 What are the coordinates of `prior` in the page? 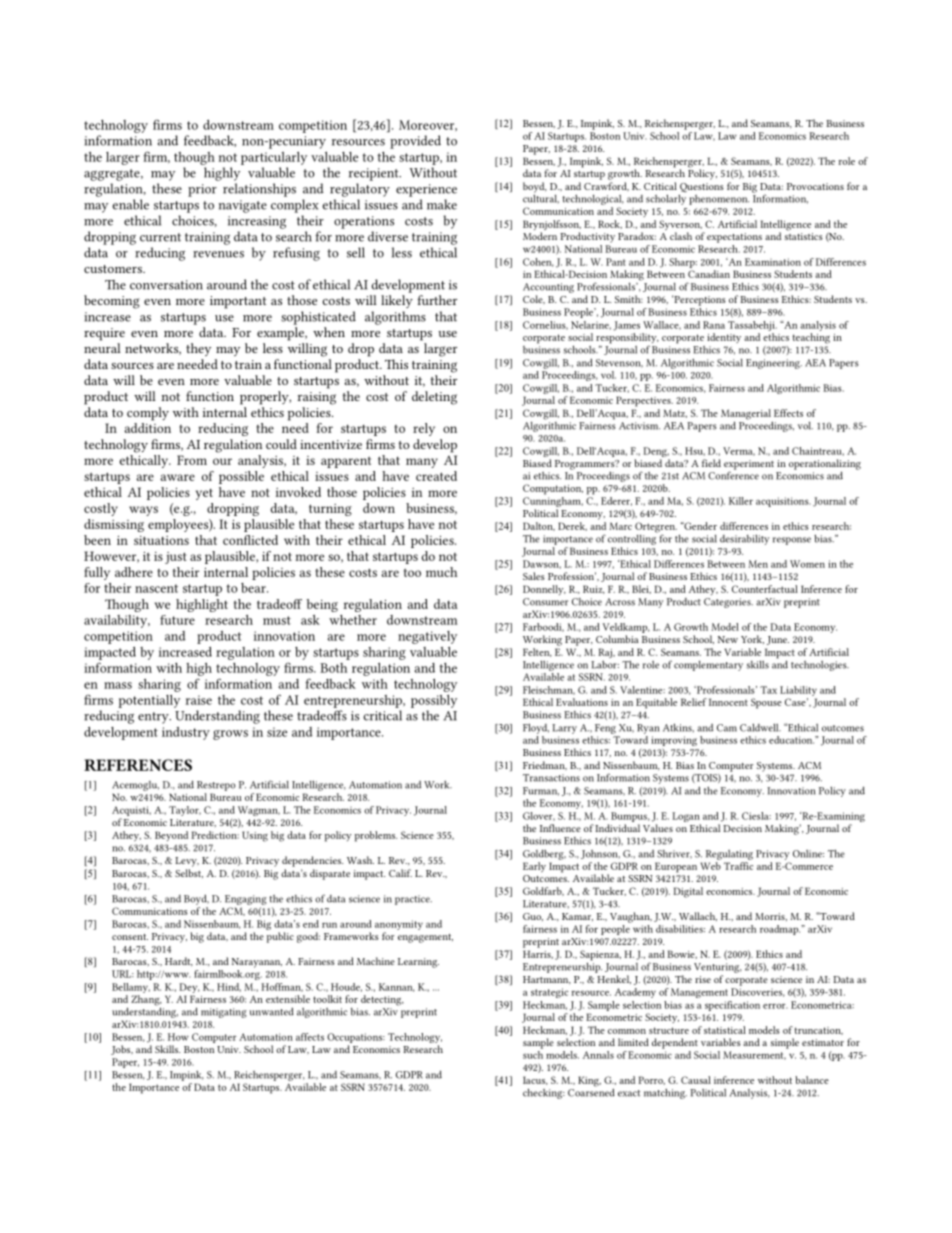 It's located at (202, 190).
